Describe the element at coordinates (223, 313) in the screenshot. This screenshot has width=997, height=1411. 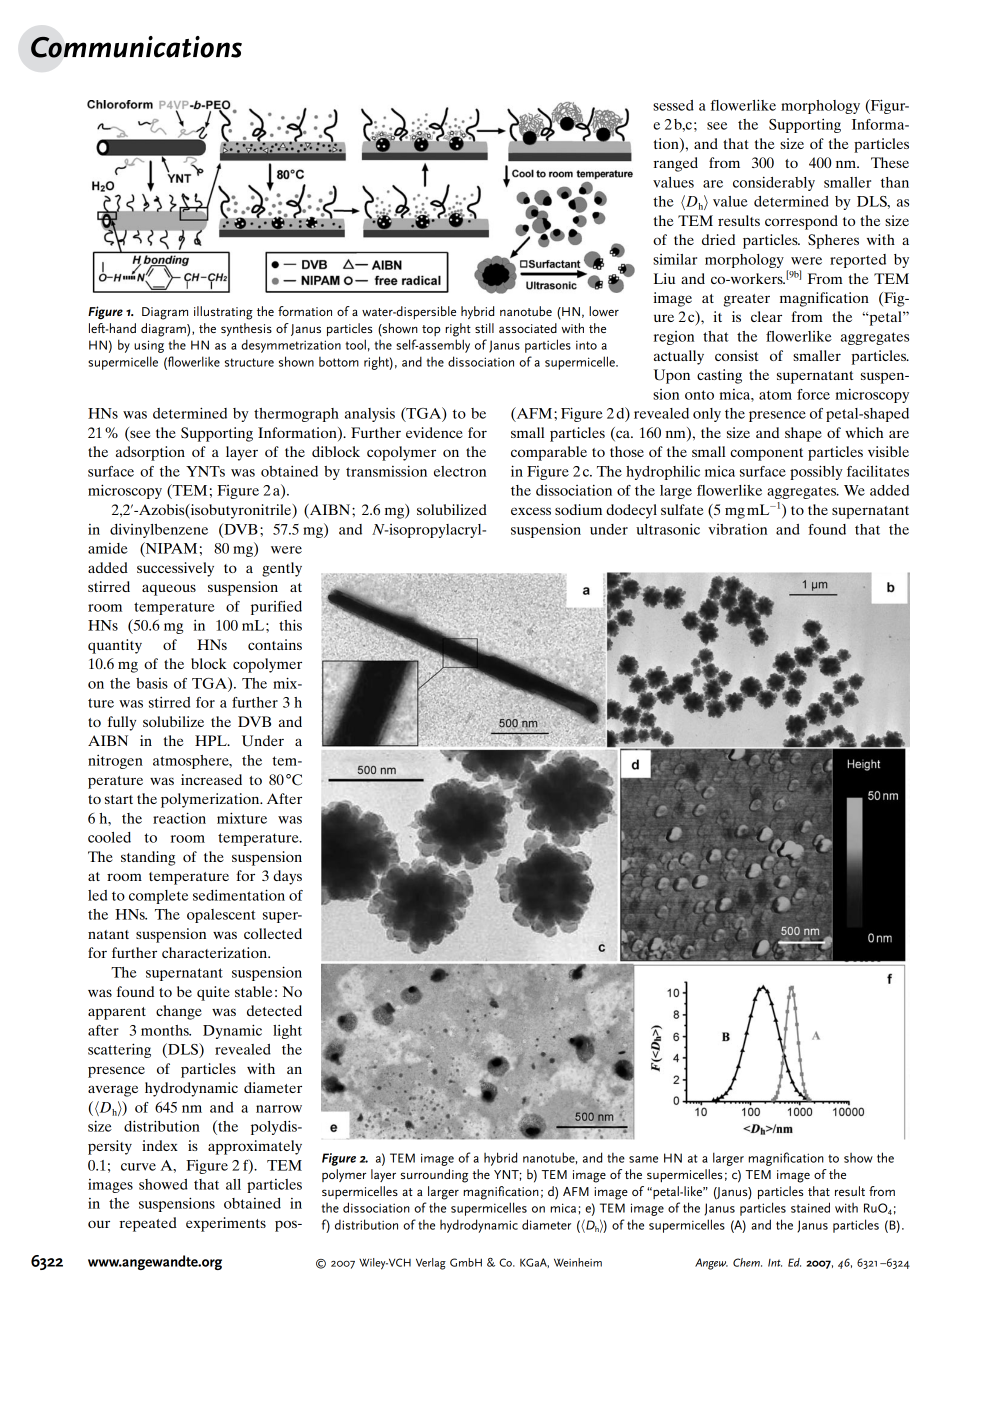
I see `illustrating` at that location.
